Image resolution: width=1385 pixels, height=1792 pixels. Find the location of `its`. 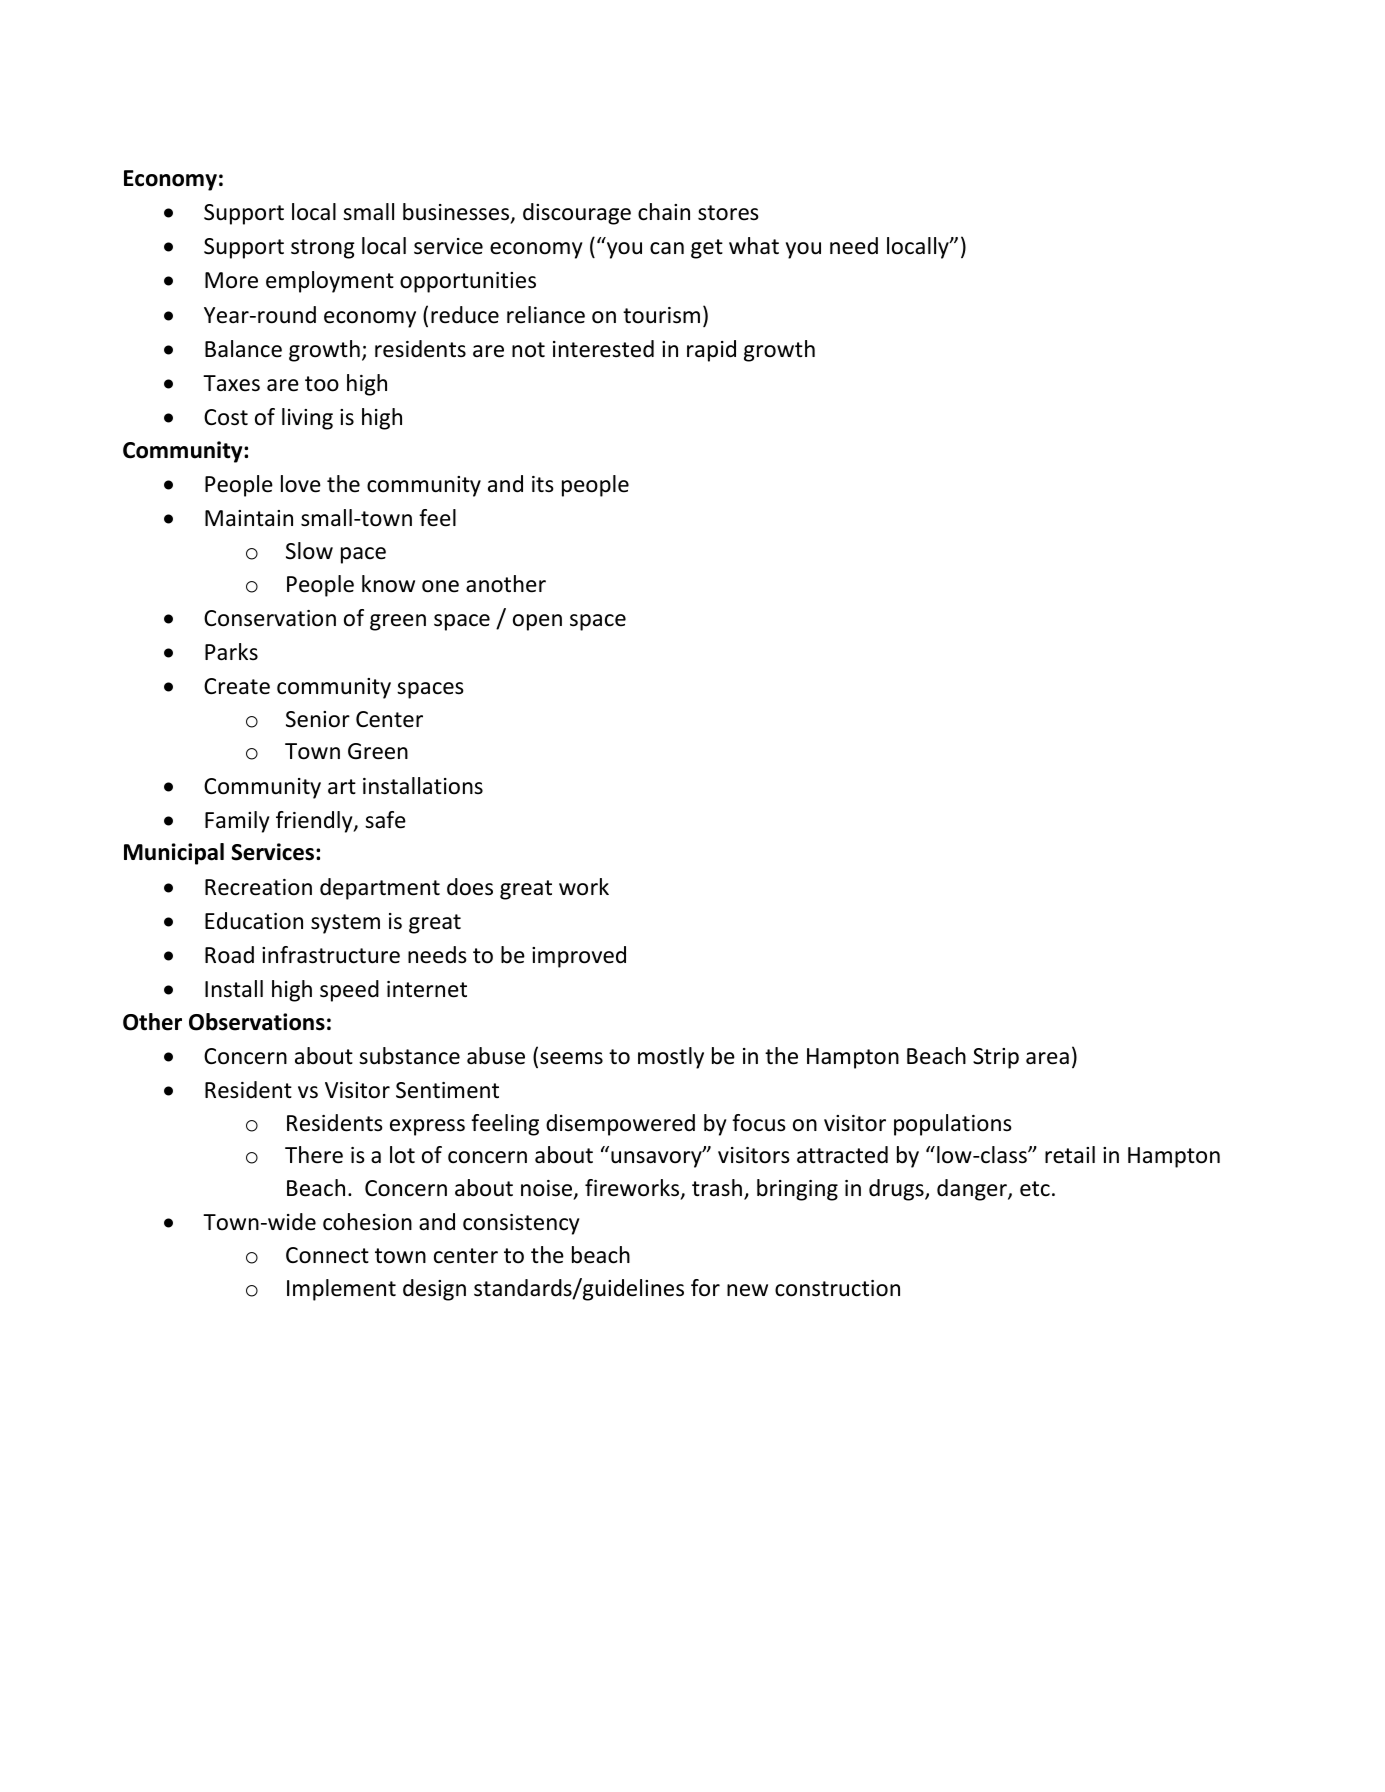

its is located at coordinates (543, 484).
